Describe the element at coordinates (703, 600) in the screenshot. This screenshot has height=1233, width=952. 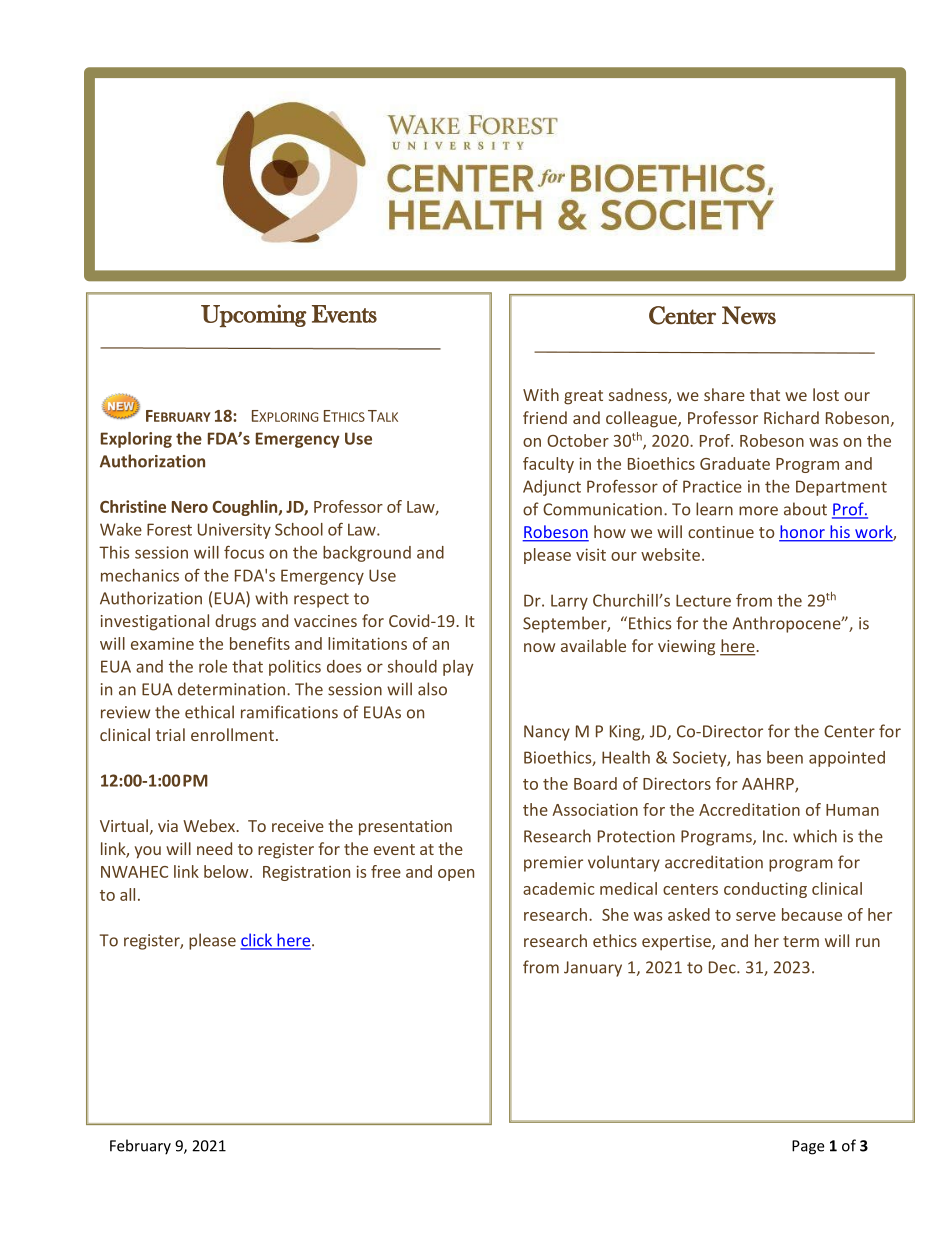
I see `Lecture` at that location.
